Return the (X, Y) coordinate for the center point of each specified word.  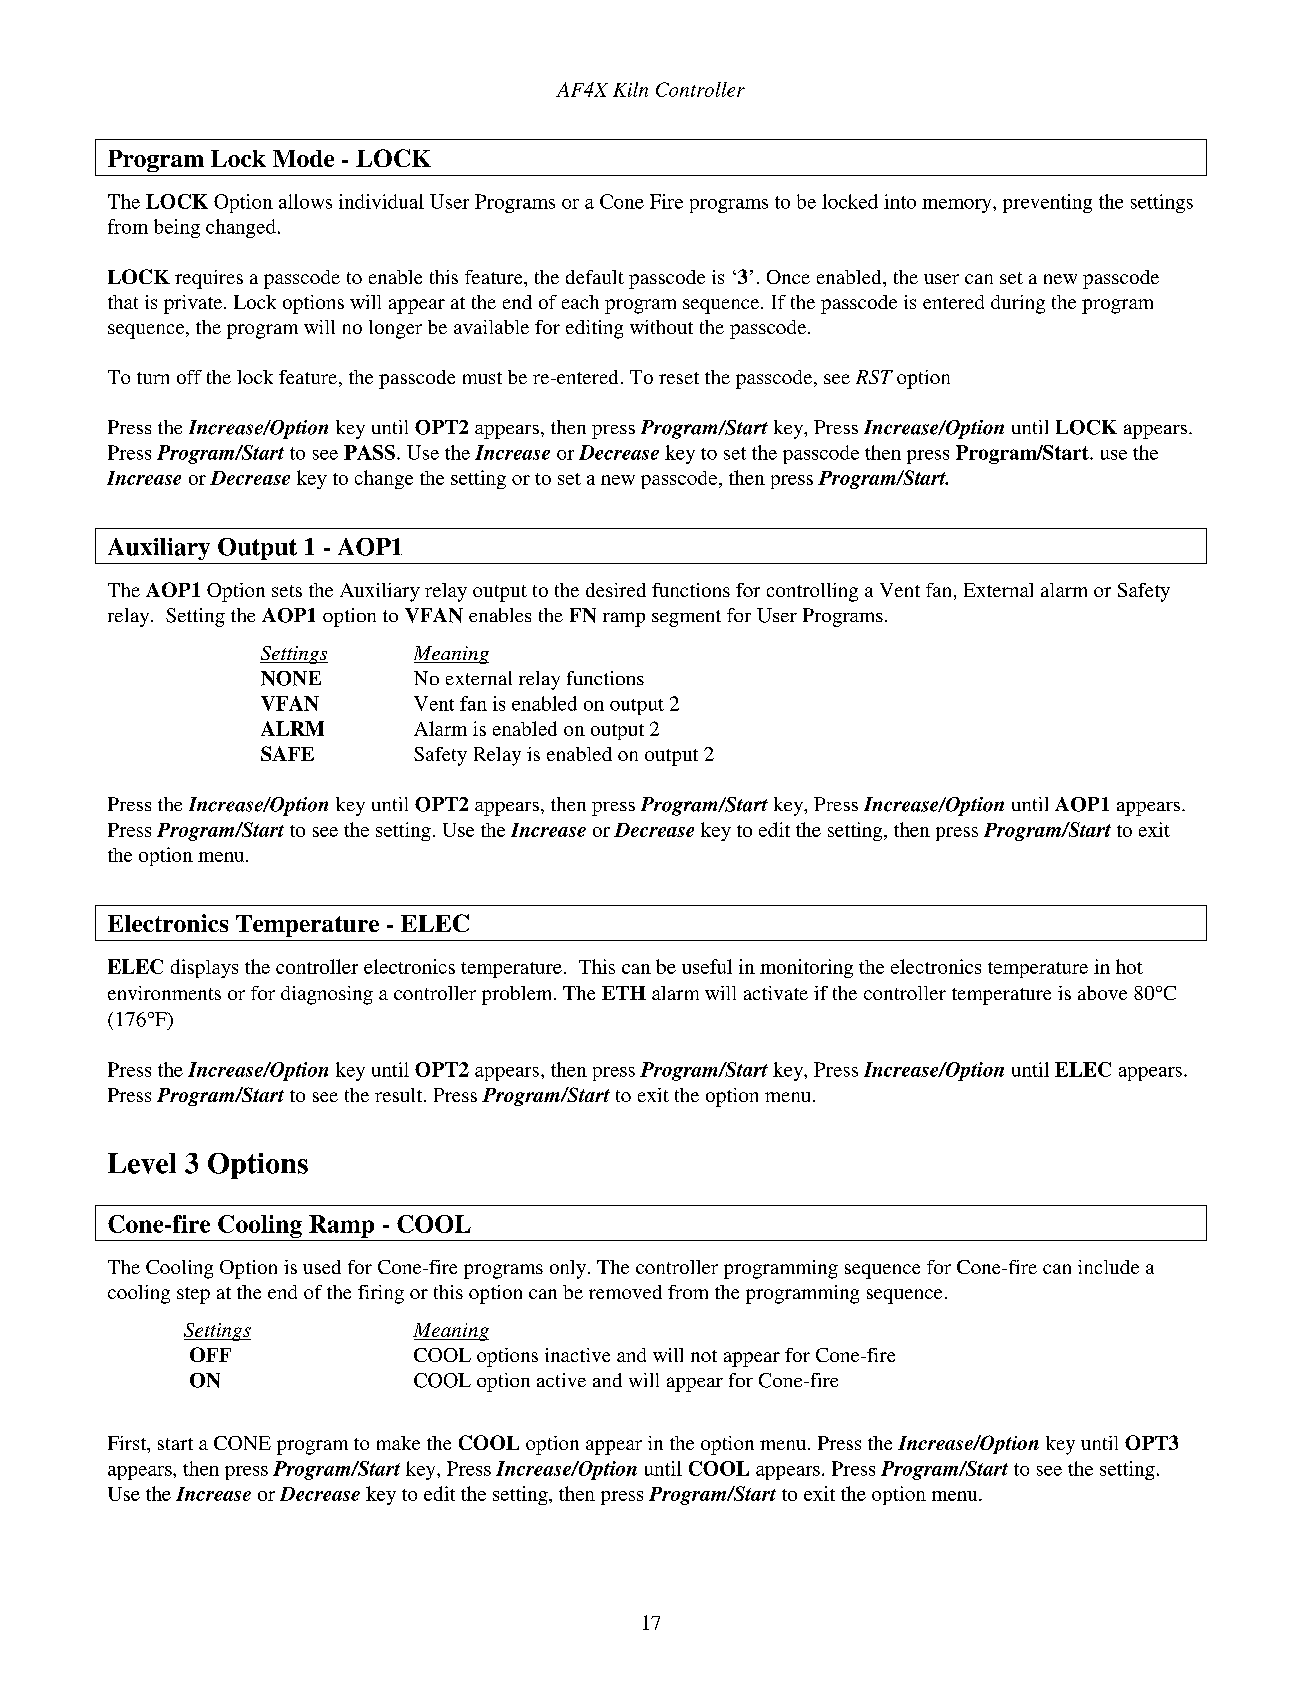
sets (287, 591)
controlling (812, 592)
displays (204, 968)
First (128, 1444)
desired (616, 590)
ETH (624, 993)
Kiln (630, 89)
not (704, 1356)
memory (958, 206)
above (1102, 993)
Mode (303, 158)
